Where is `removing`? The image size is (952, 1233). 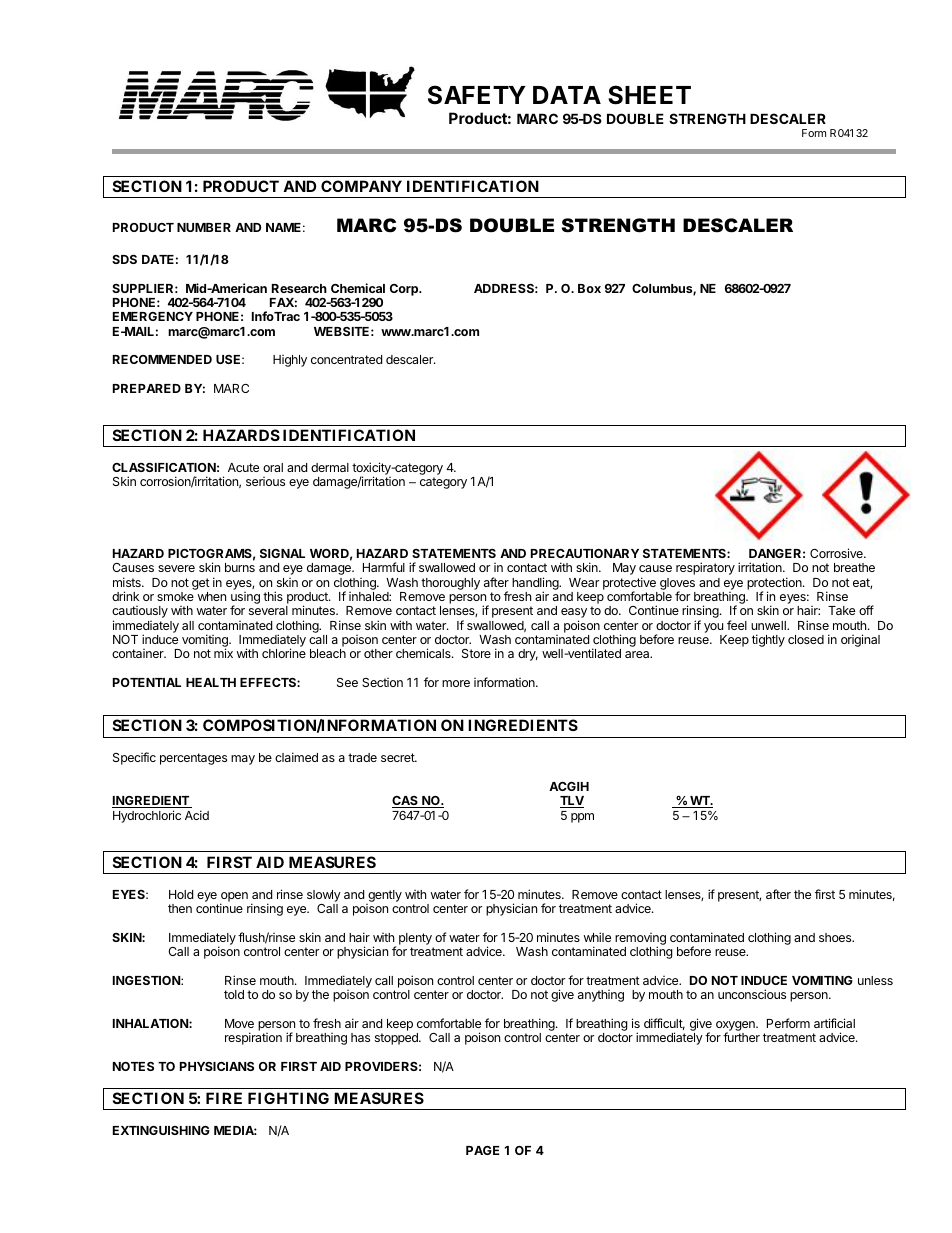 removing is located at coordinates (640, 940).
